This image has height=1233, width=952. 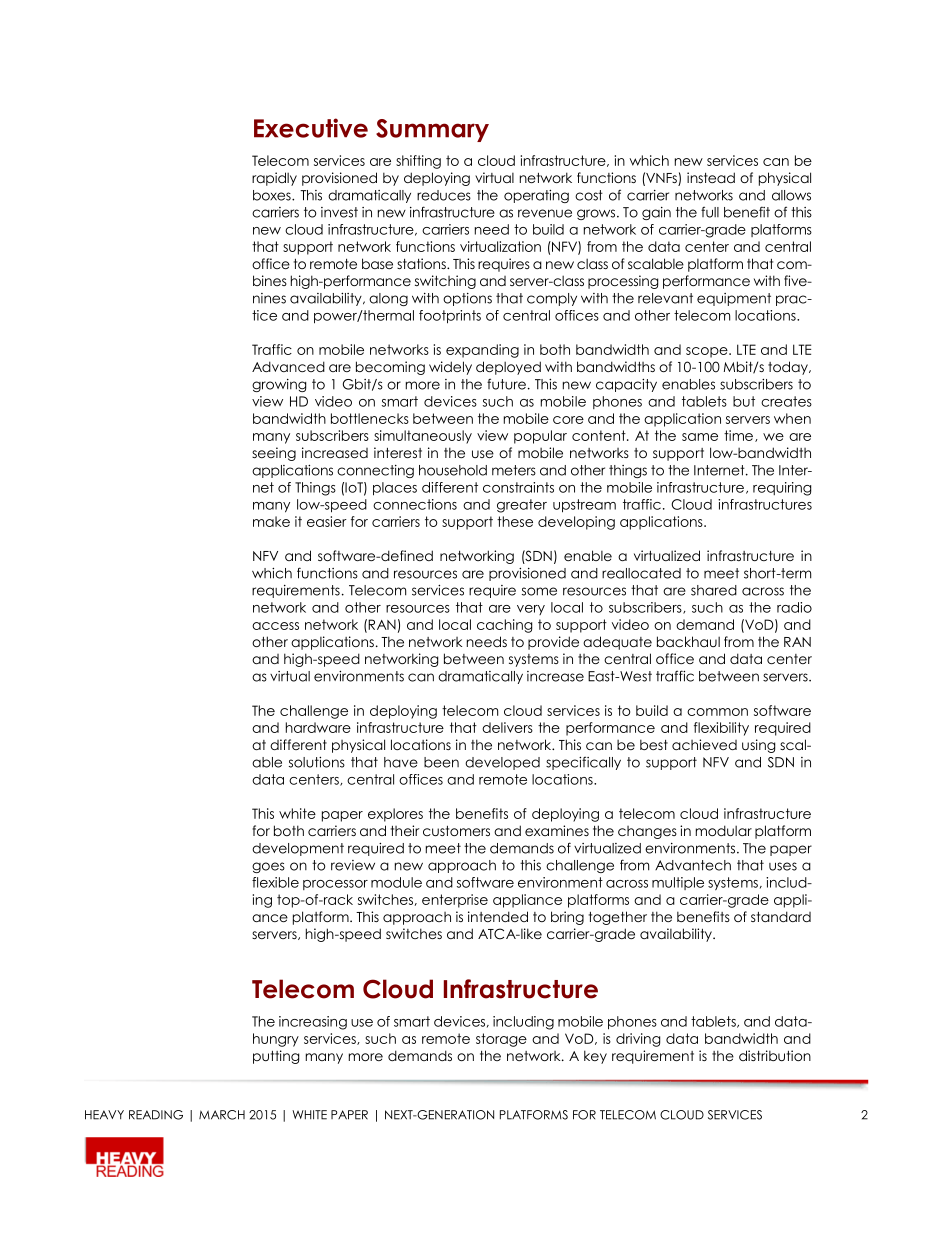 What do you see at coordinates (156, 1115) in the image?
I see `READING` at bounding box center [156, 1115].
